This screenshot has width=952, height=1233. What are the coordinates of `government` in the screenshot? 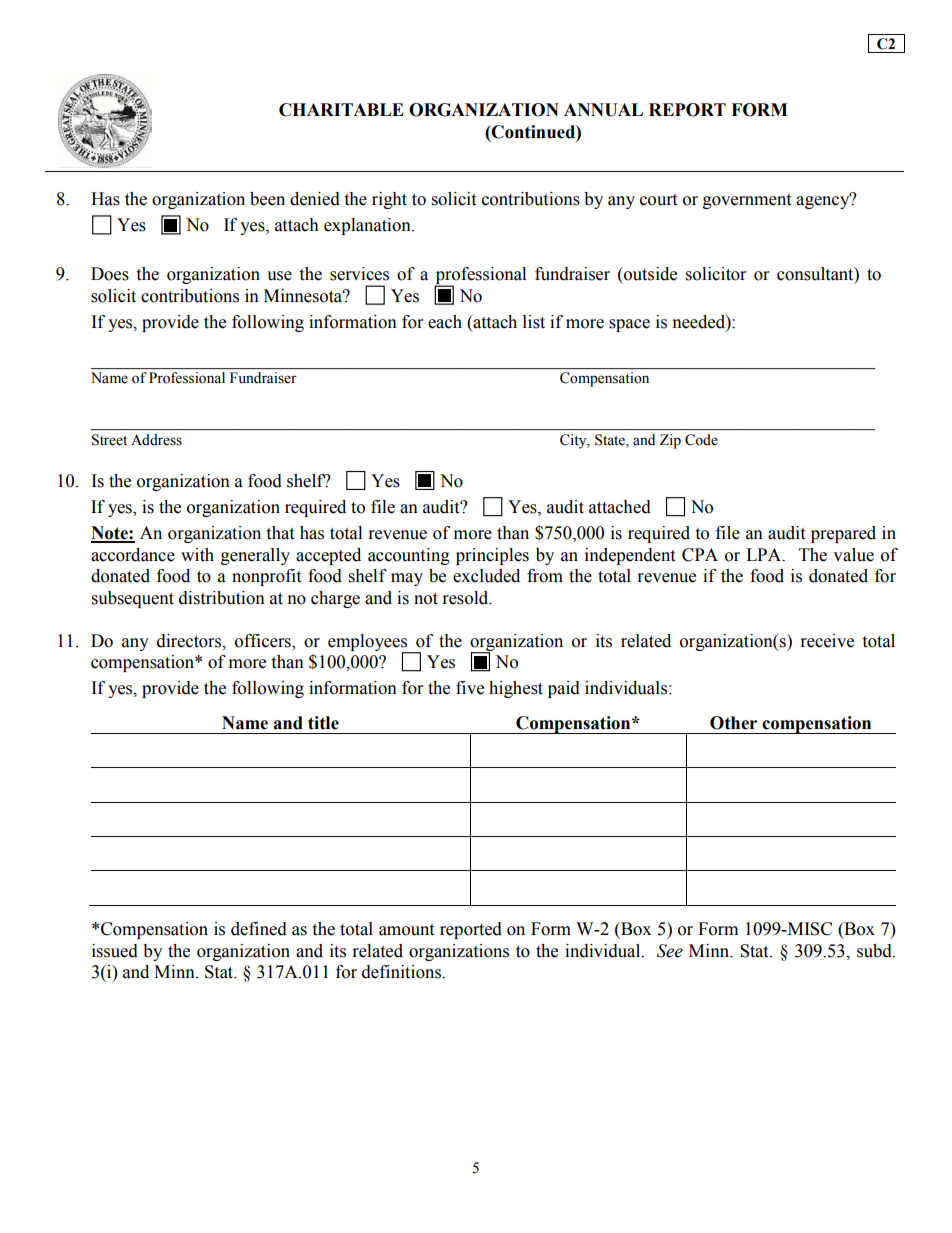 It's located at (747, 201).
